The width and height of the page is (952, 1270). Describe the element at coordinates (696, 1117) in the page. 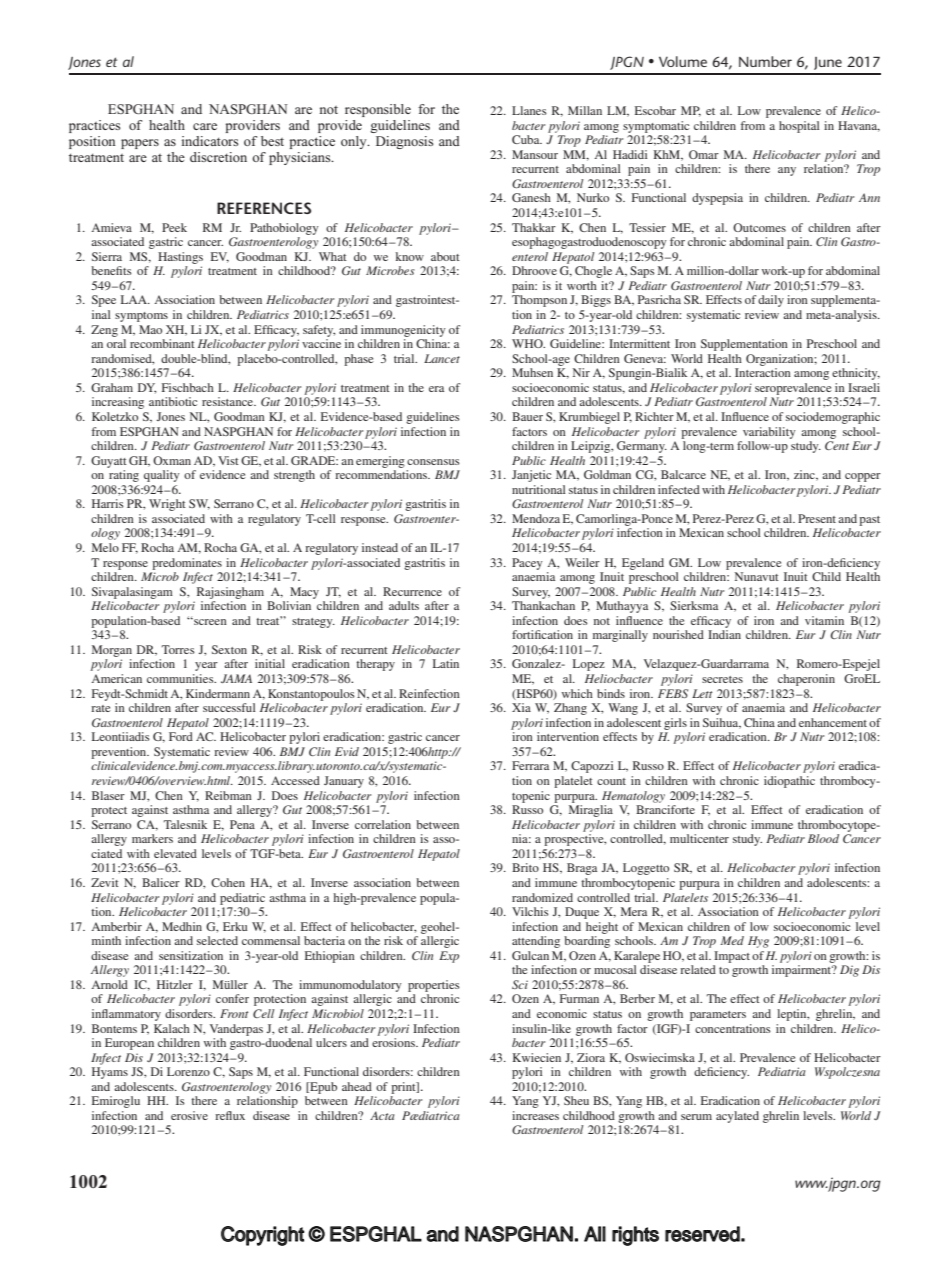

I see `serum` at that location.
